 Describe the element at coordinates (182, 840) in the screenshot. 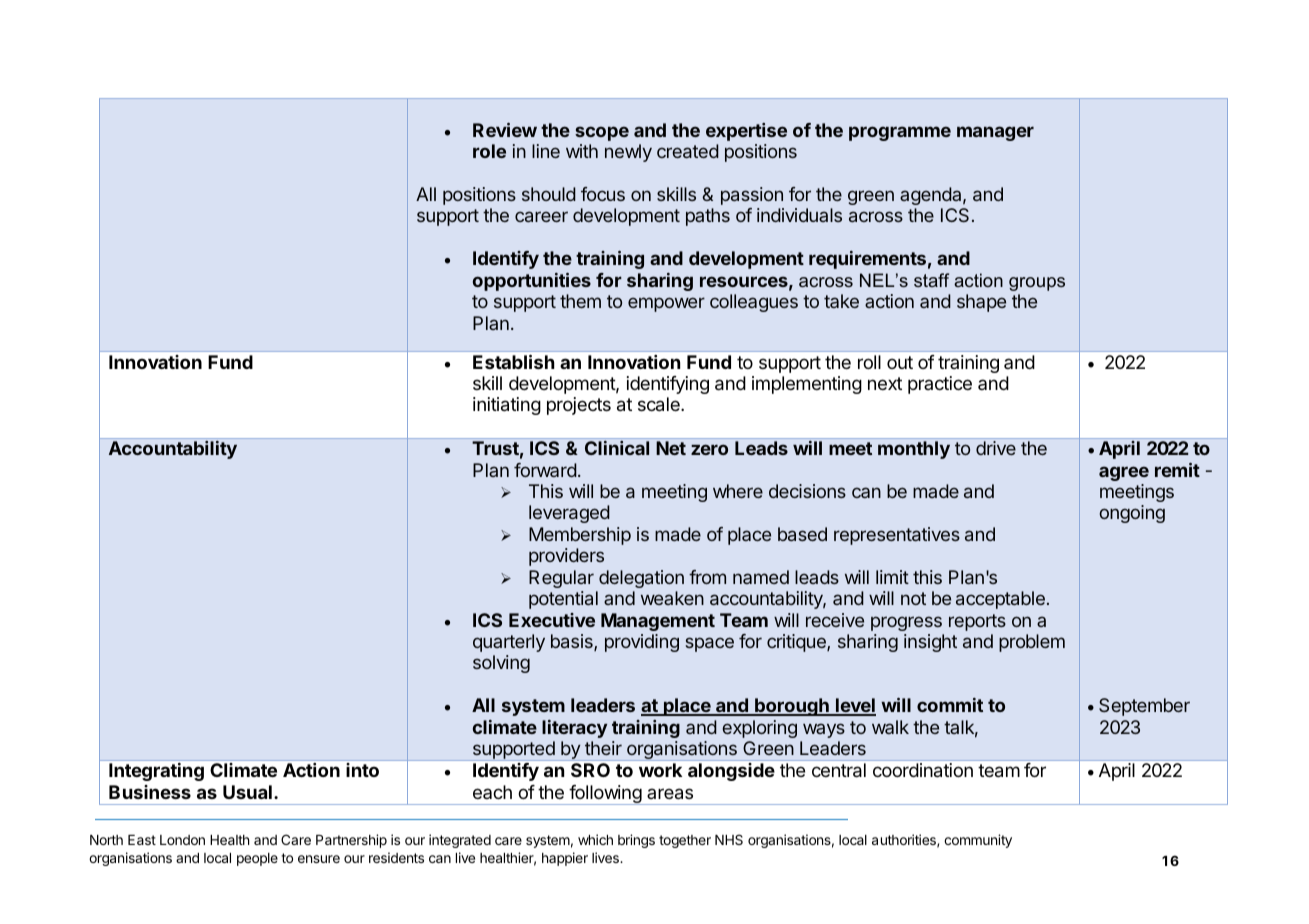

I see `London` at that location.
